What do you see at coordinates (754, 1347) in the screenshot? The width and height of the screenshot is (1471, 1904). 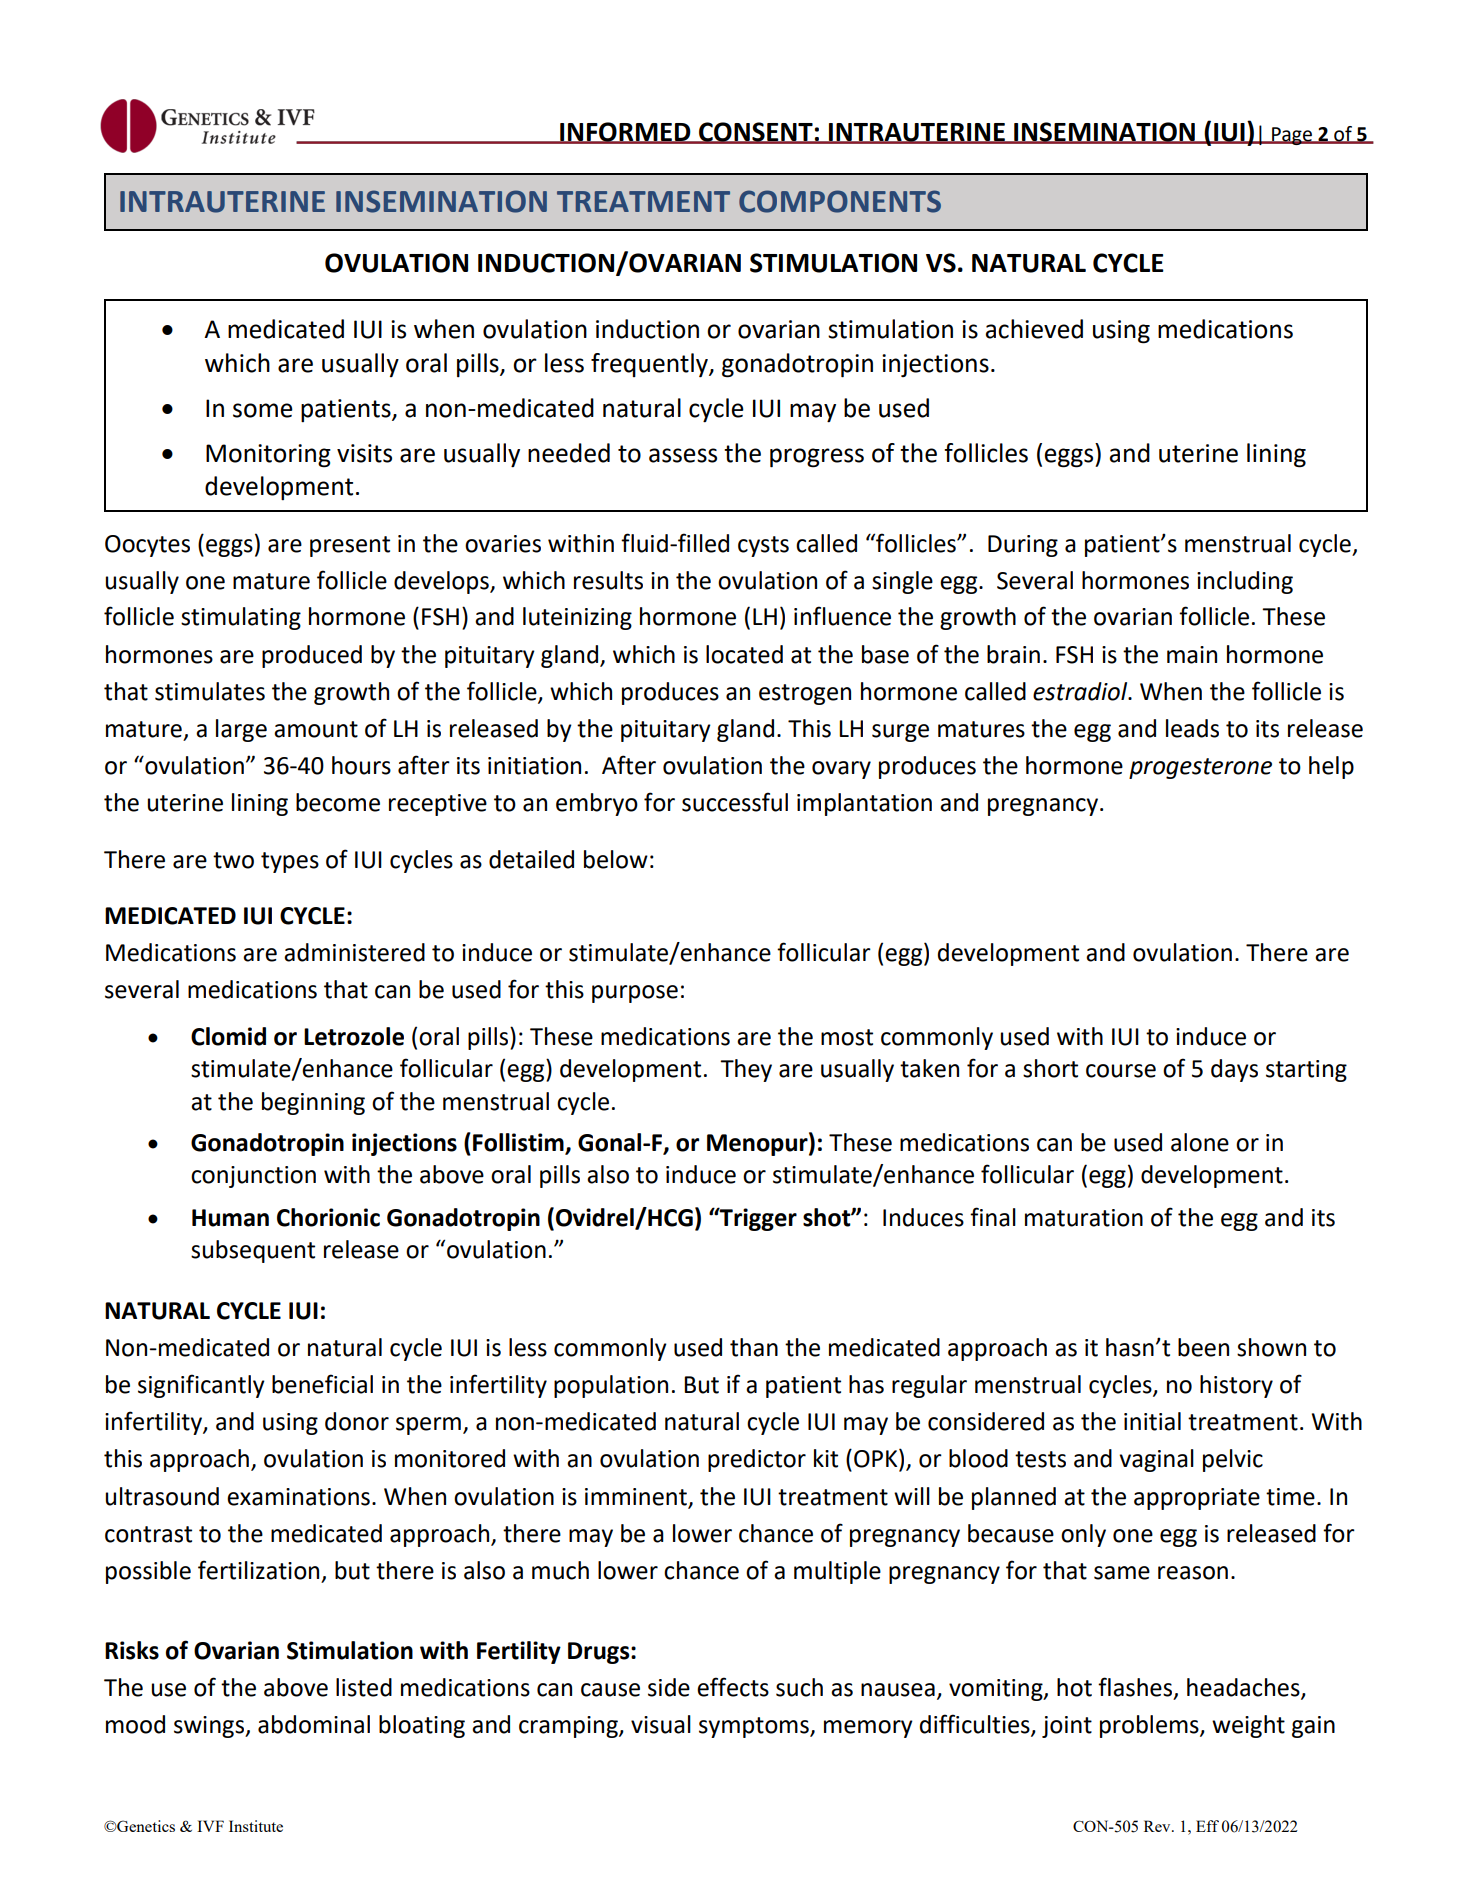 I see `than` at bounding box center [754, 1347].
